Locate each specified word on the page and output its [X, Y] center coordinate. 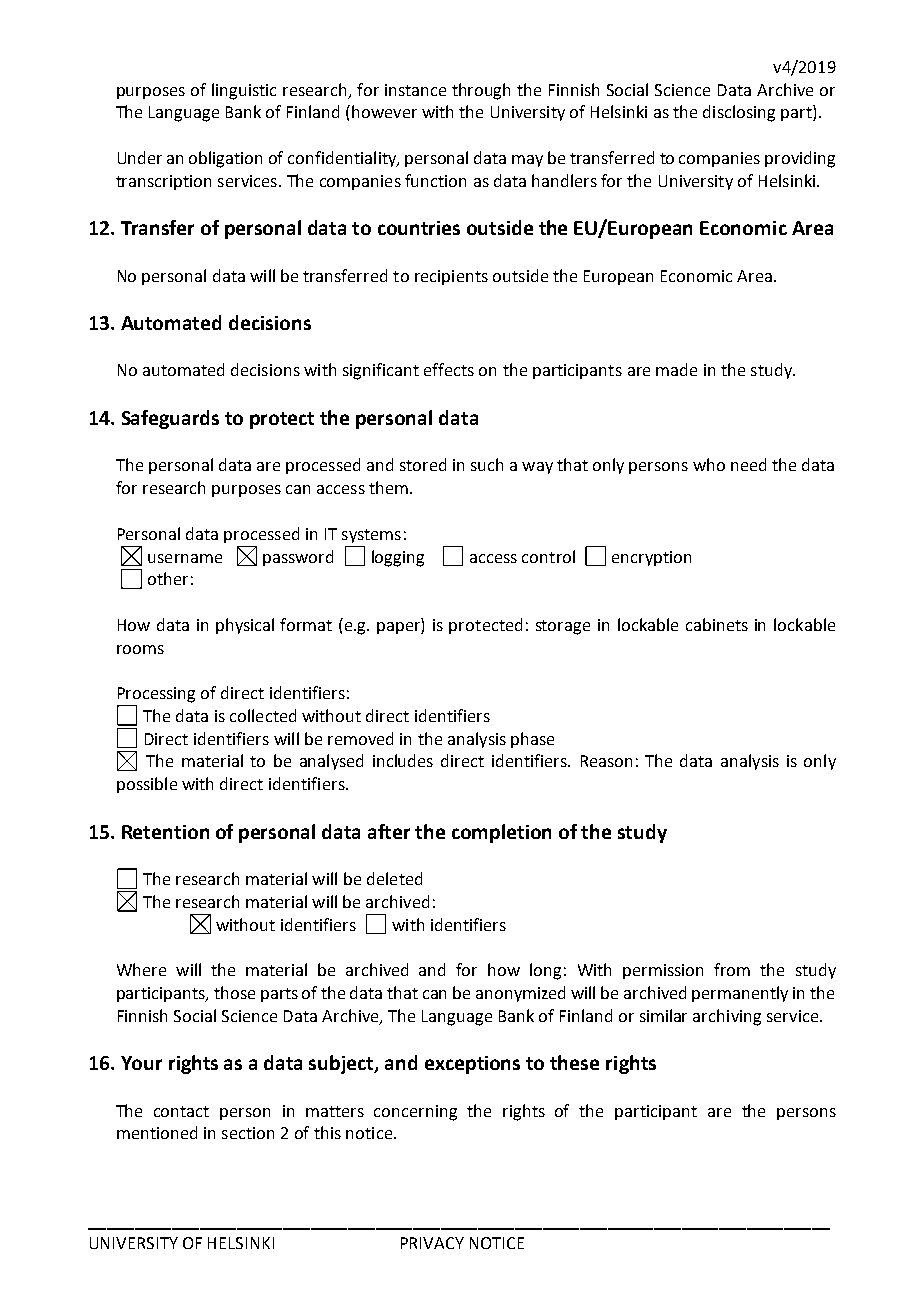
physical [245, 626]
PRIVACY [432, 1243]
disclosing [739, 113]
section [248, 1133]
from [732, 969]
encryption [651, 558]
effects [449, 369]
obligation [225, 159]
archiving [727, 1017]
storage [563, 627]
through [481, 91]
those [234, 992]
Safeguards [170, 419]
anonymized [520, 994]
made [676, 369]
